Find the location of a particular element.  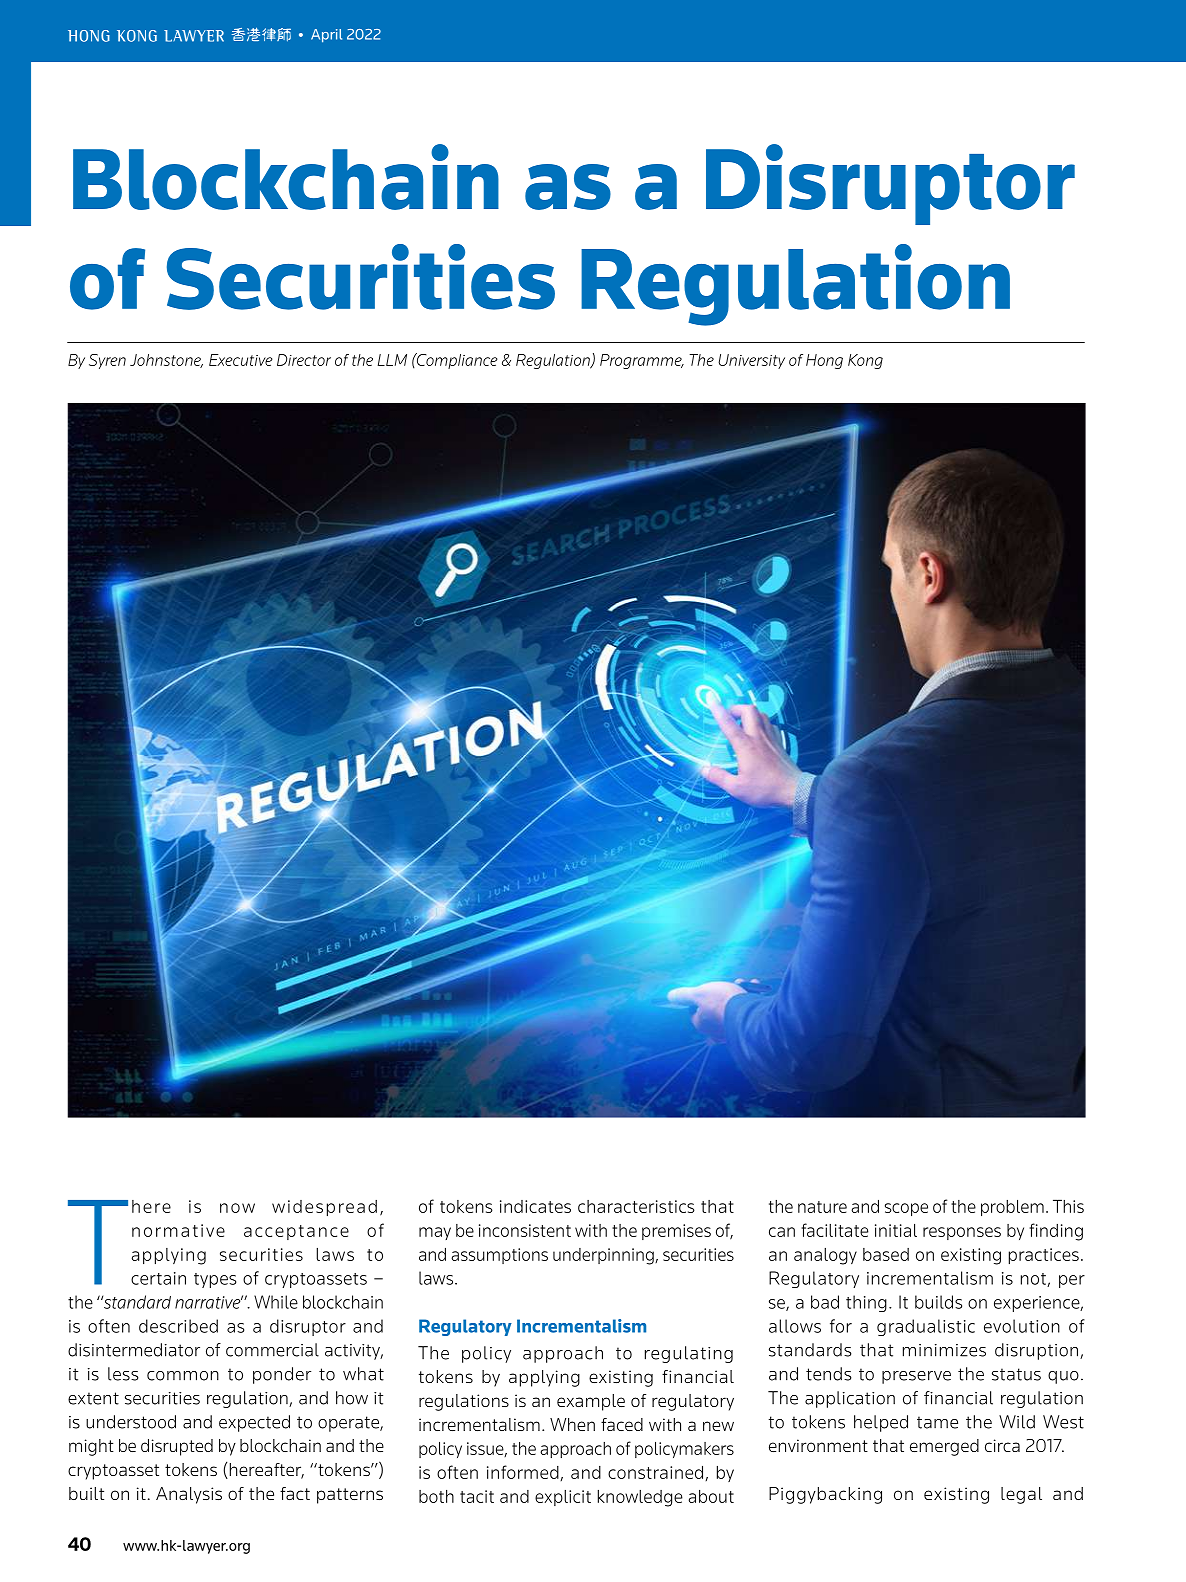

LLM is located at coordinates (392, 360).
